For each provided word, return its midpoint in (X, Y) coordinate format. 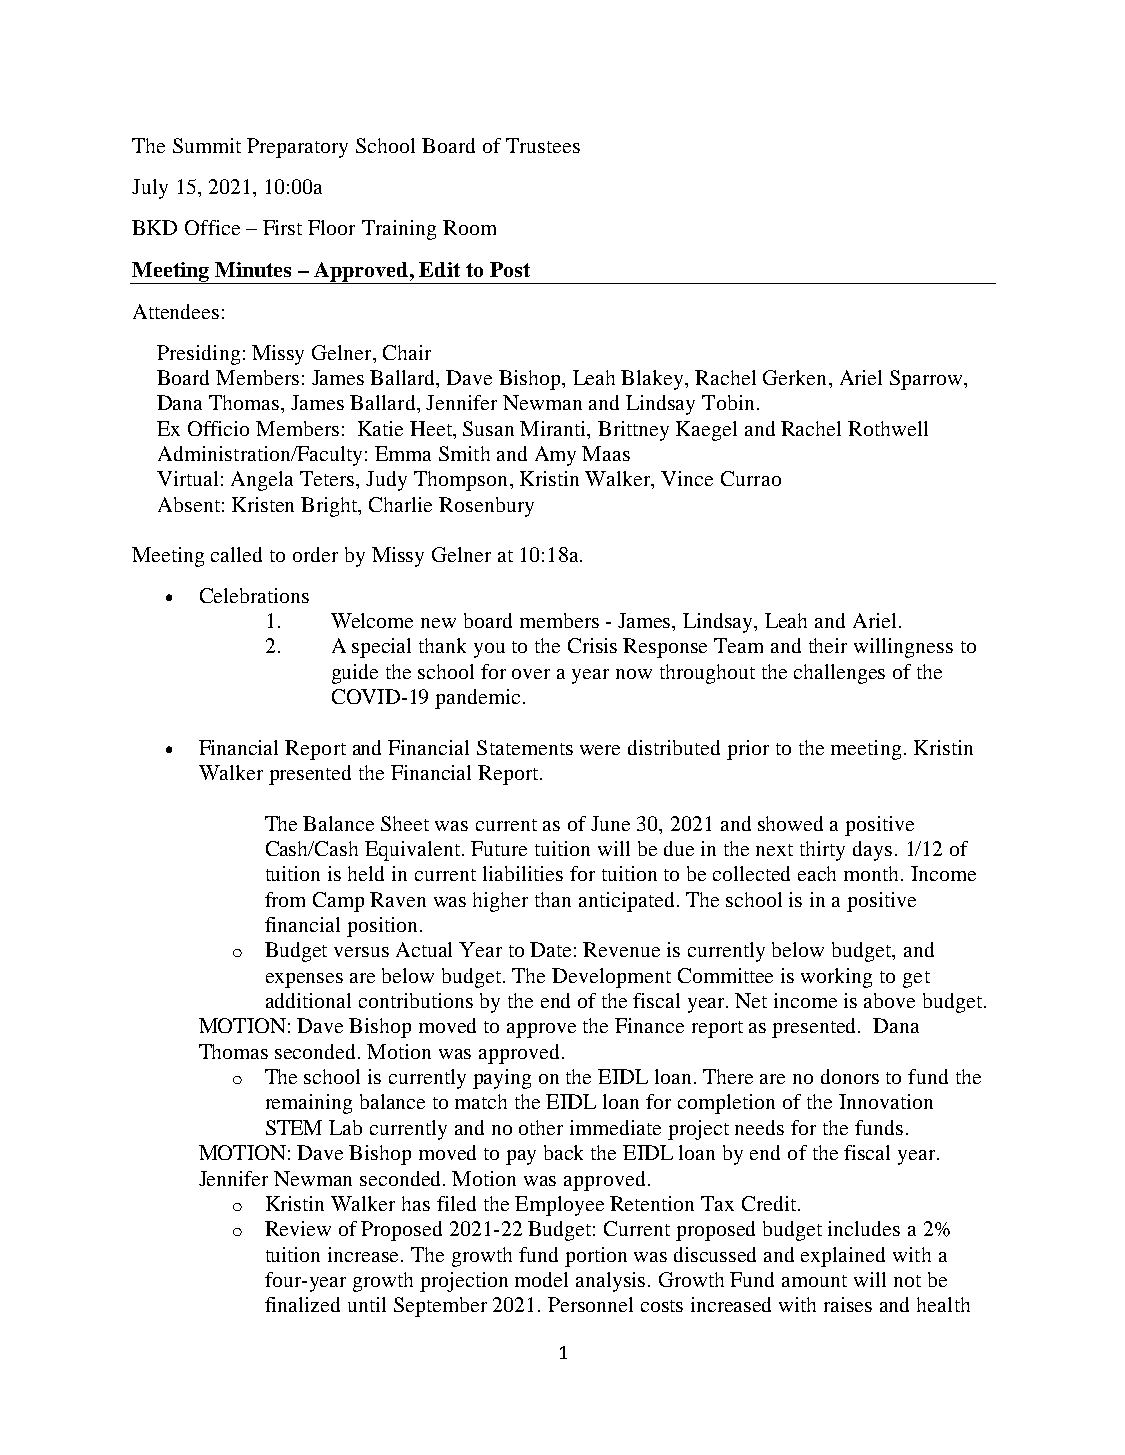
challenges (839, 674)
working (836, 978)
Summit (207, 145)
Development (611, 978)
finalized (302, 1304)
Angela (262, 481)
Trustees (543, 145)
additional (308, 1000)
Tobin (728, 402)
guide (355, 674)
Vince (687, 478)
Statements (525, 747)
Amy (555, 456)
